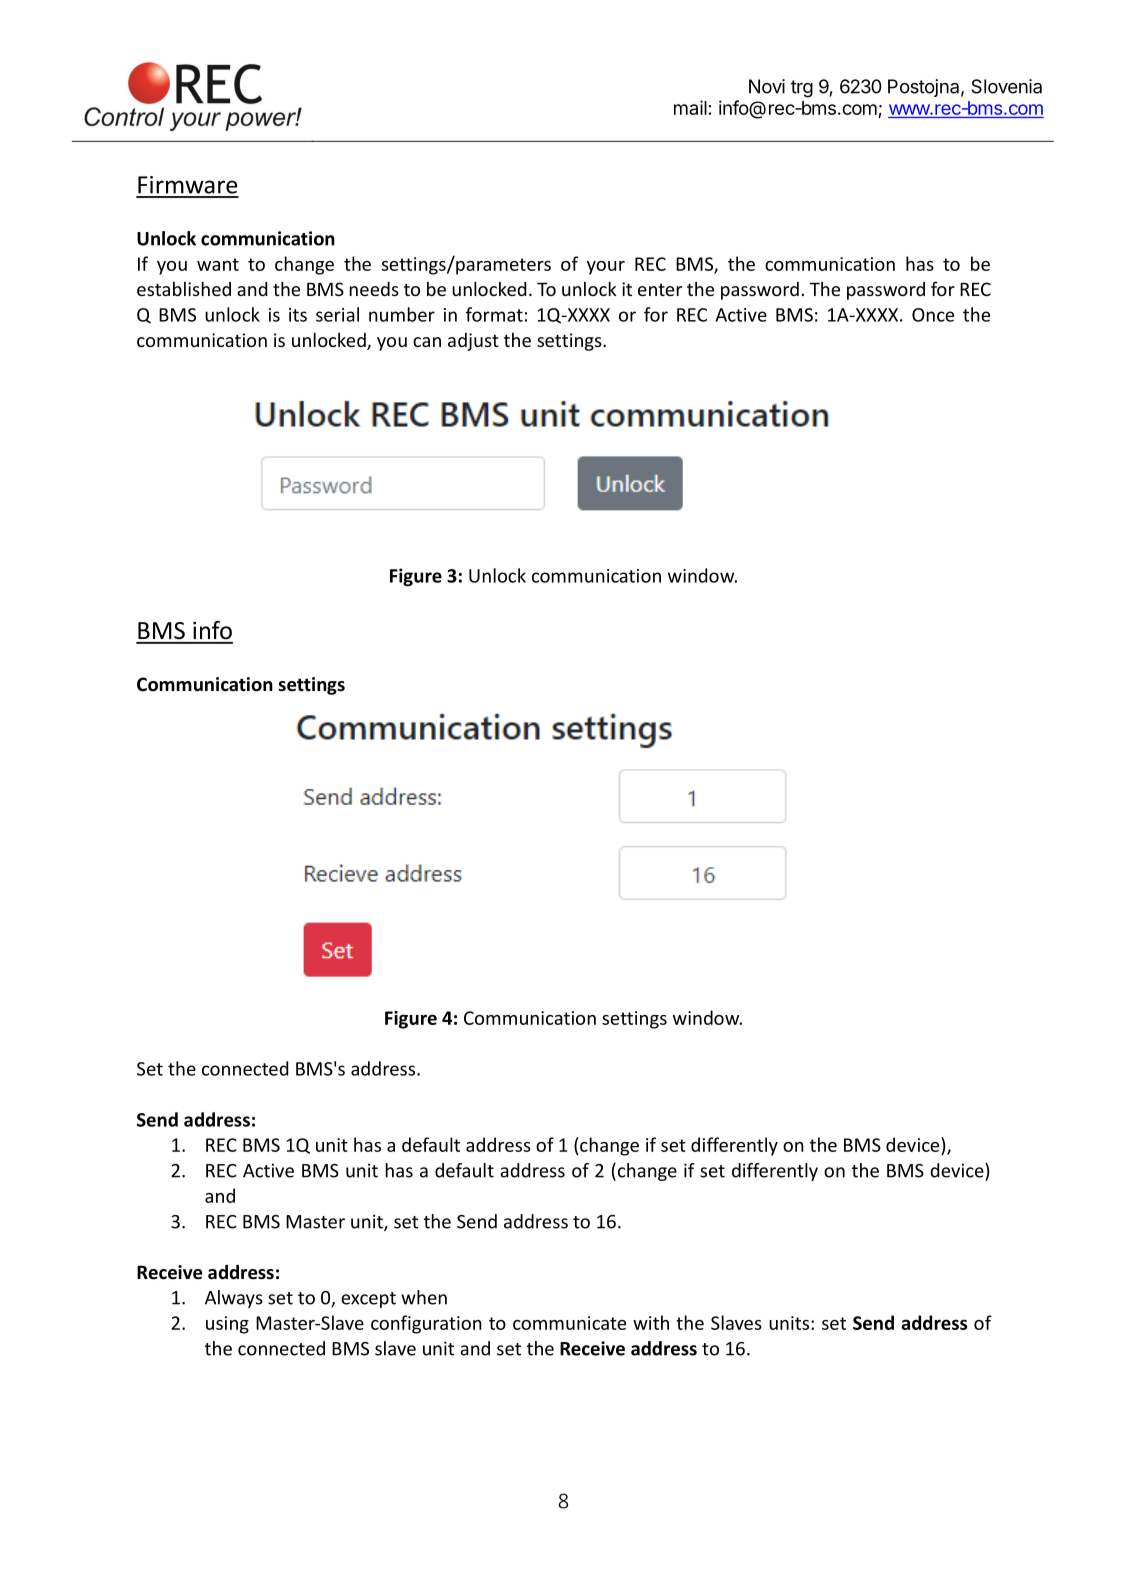 This document has height=1594, width=1127. What do you see at coordinates (569, 1323) in the document?
I see `communicate` at bounding box center [569, 1323].
